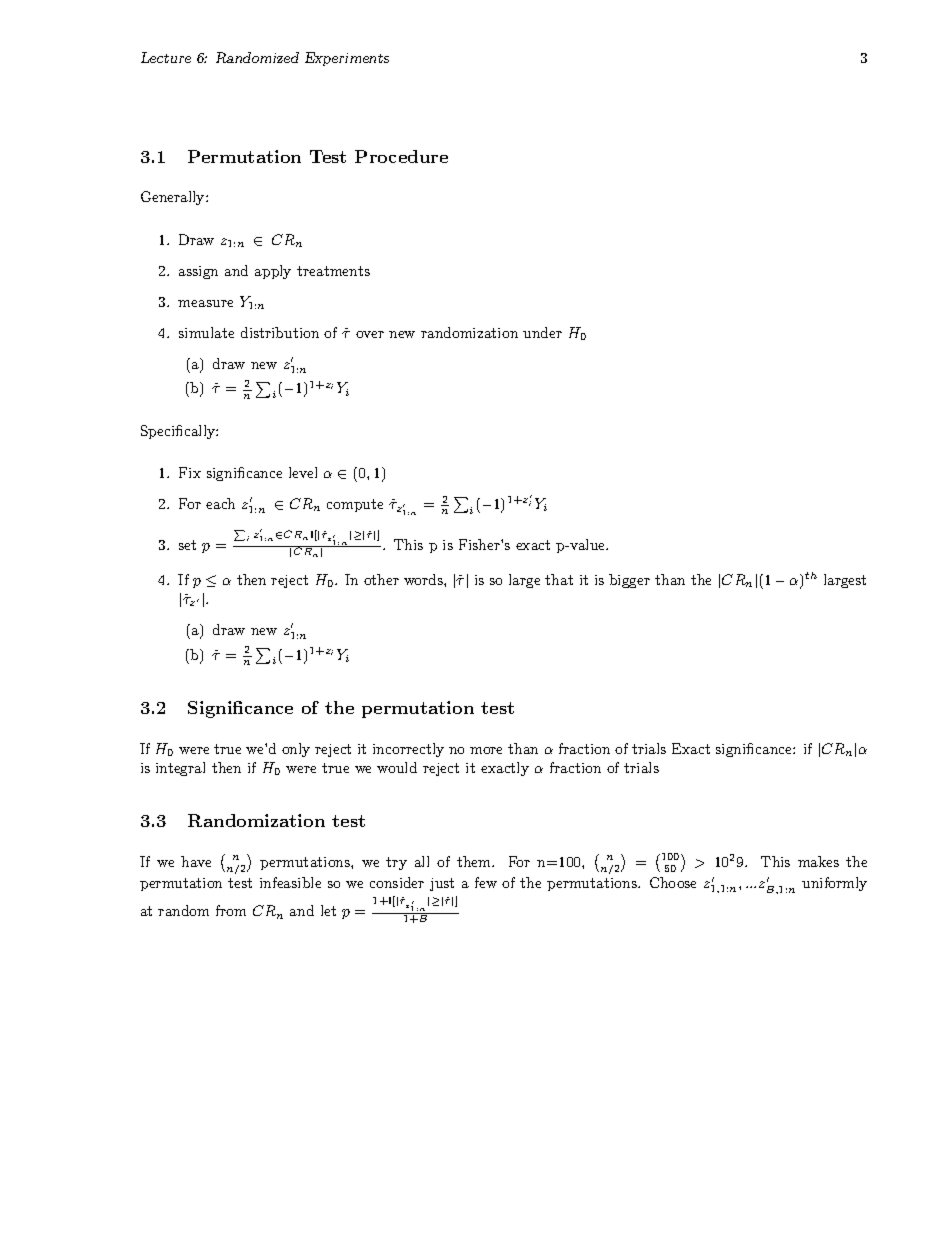  What do you see at coordinates (273, 272) in the screenshot?
I see `apply` at bounding box center [273, 272].
